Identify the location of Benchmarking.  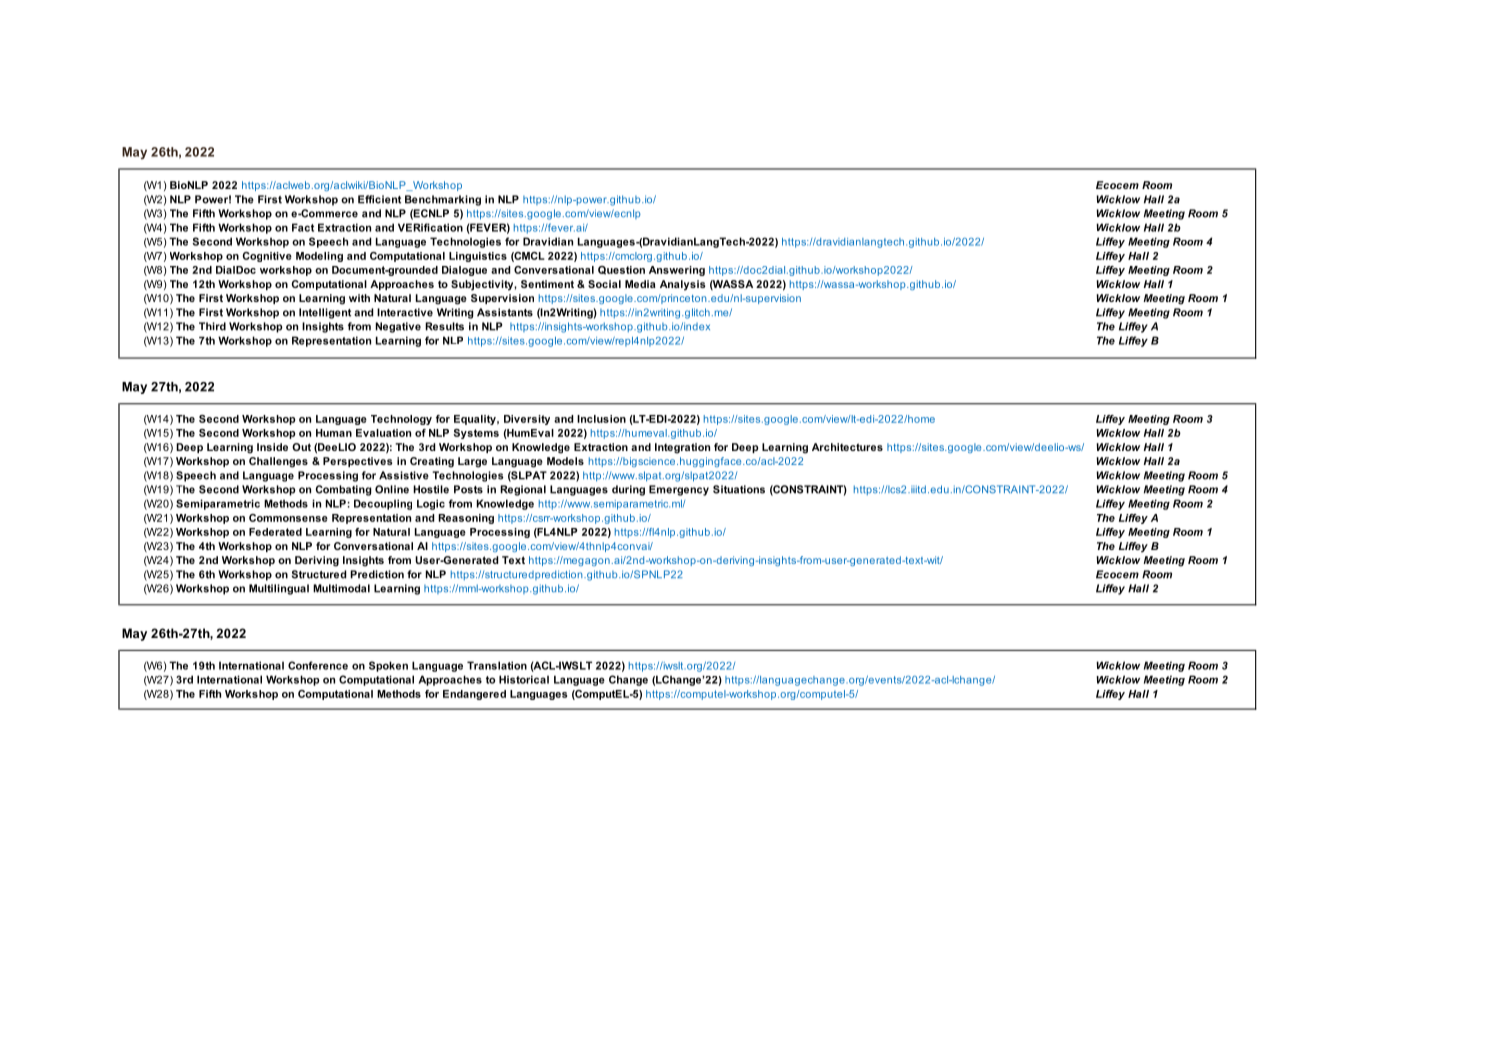
(443, 200).
